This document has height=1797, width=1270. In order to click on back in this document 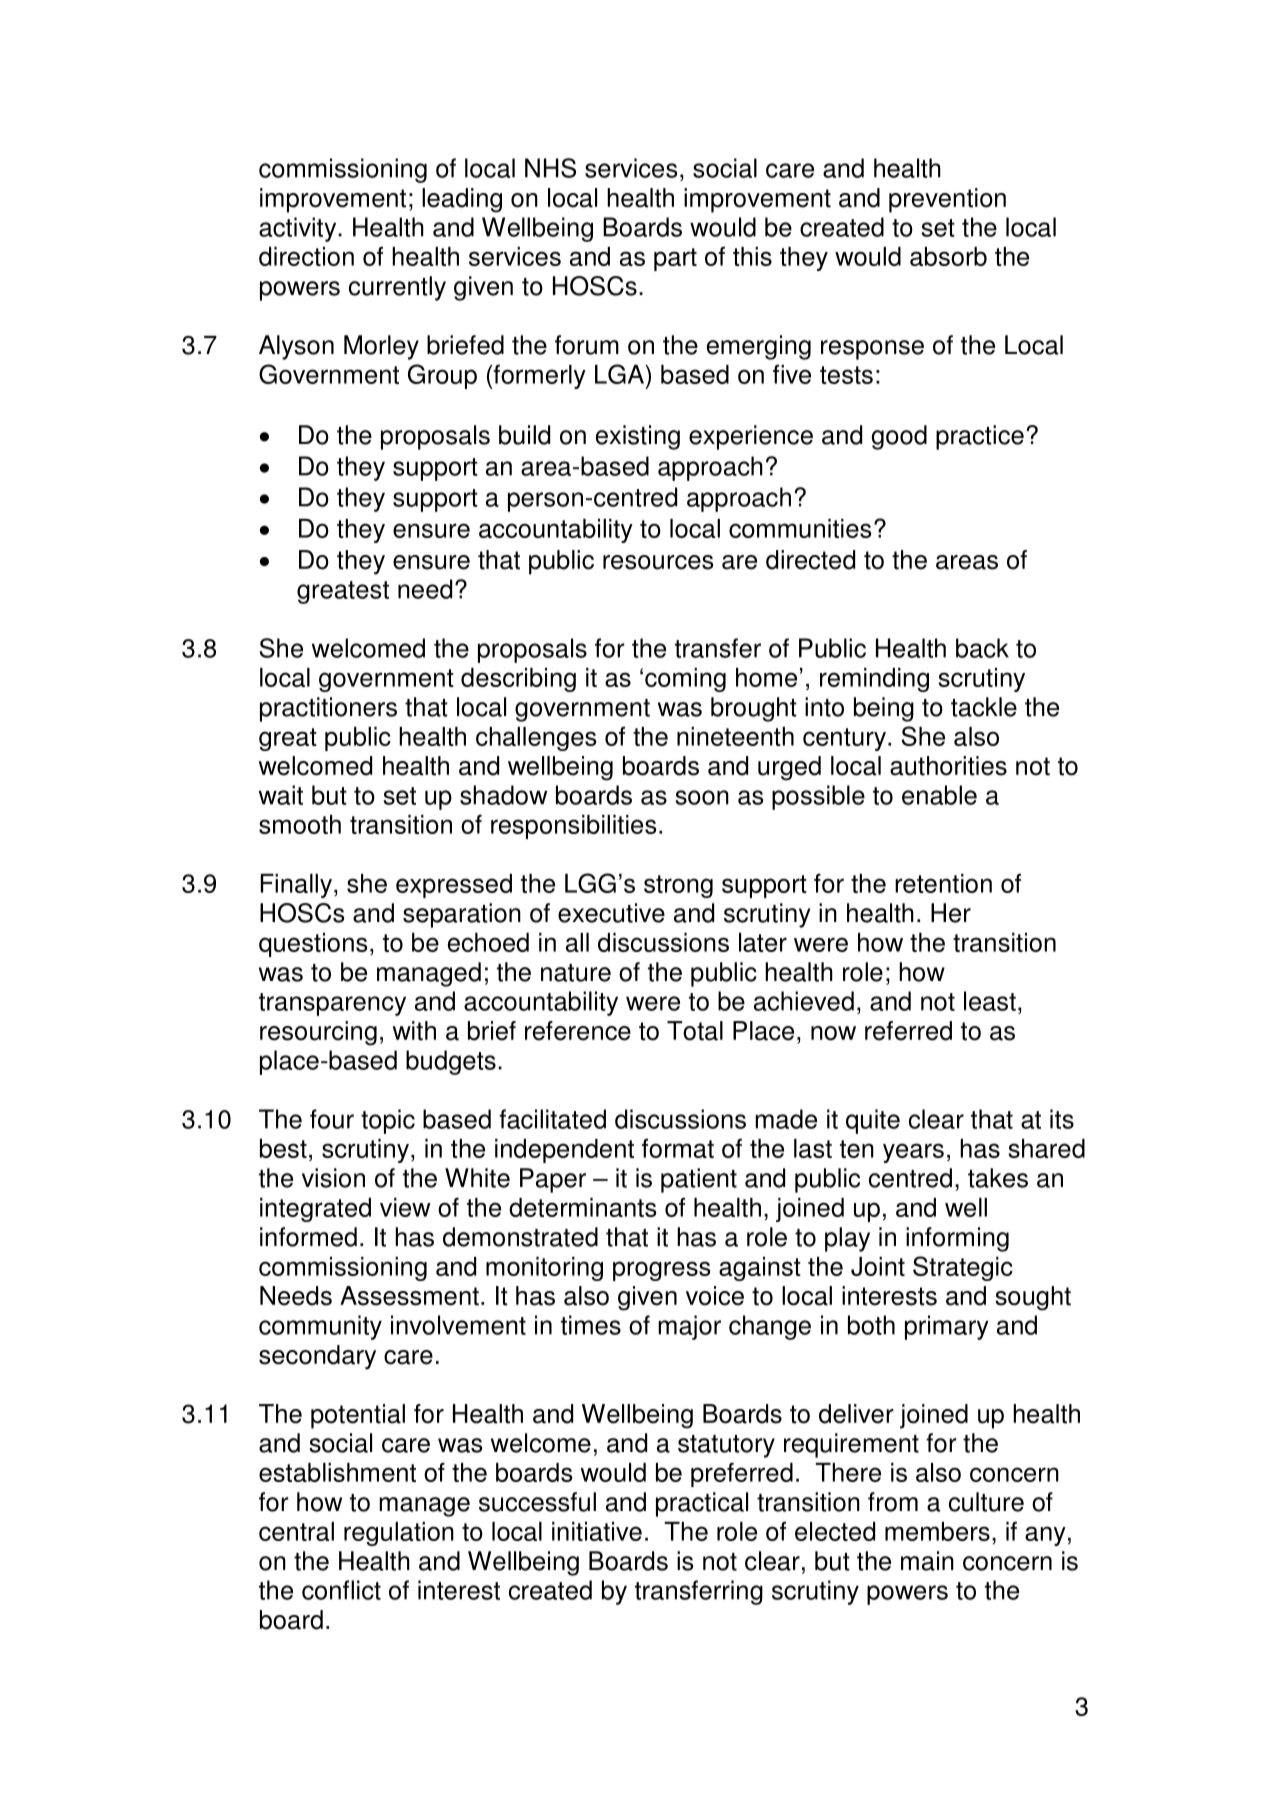, I will do `click(982, 648)`.
